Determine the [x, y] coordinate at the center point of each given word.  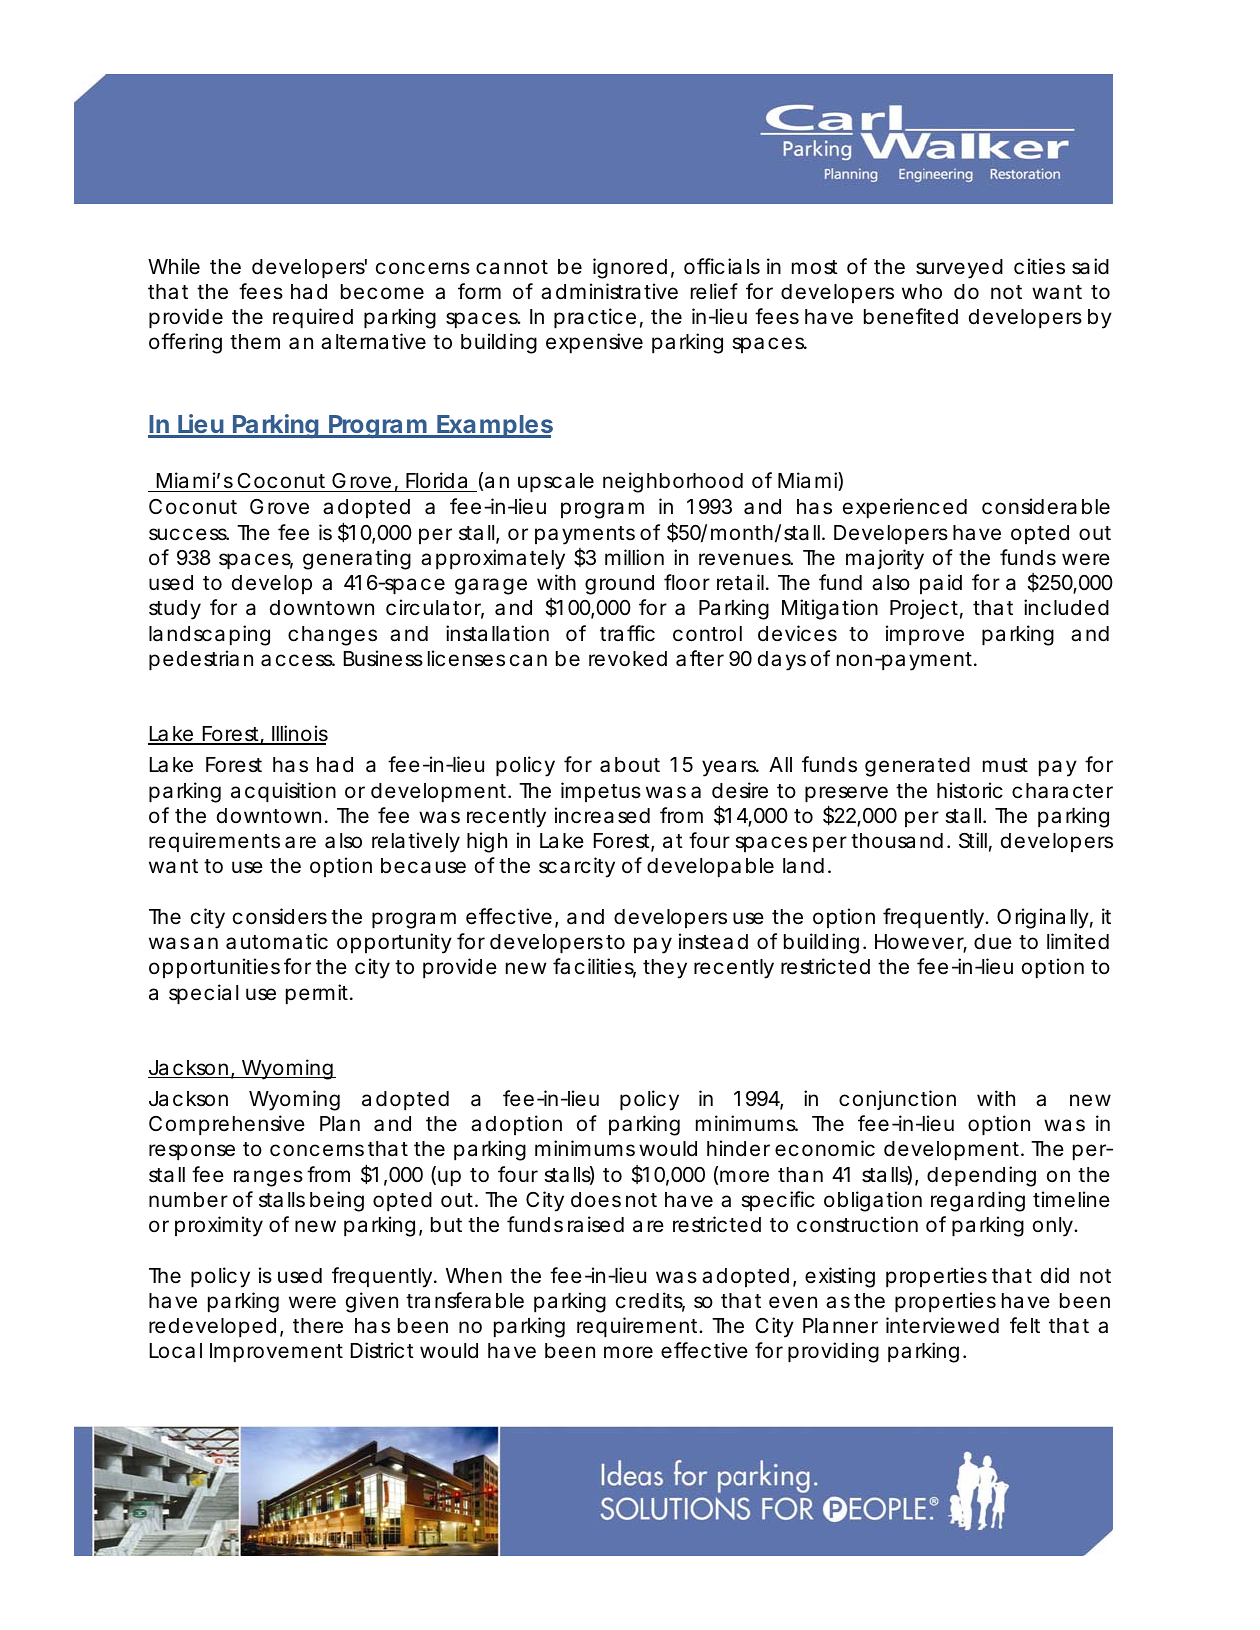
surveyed [959, 269]
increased [602, 815]
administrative [609, 291]
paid [941, 584]
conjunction [897, 1100]
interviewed [942, 1325]
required [313, 318]
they [665, 969]
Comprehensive [227, 1125]
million [634, 557]
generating [357, 559]
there [318, 1326]
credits [650, 1301]
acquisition [283, 792]
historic [970, 790]
